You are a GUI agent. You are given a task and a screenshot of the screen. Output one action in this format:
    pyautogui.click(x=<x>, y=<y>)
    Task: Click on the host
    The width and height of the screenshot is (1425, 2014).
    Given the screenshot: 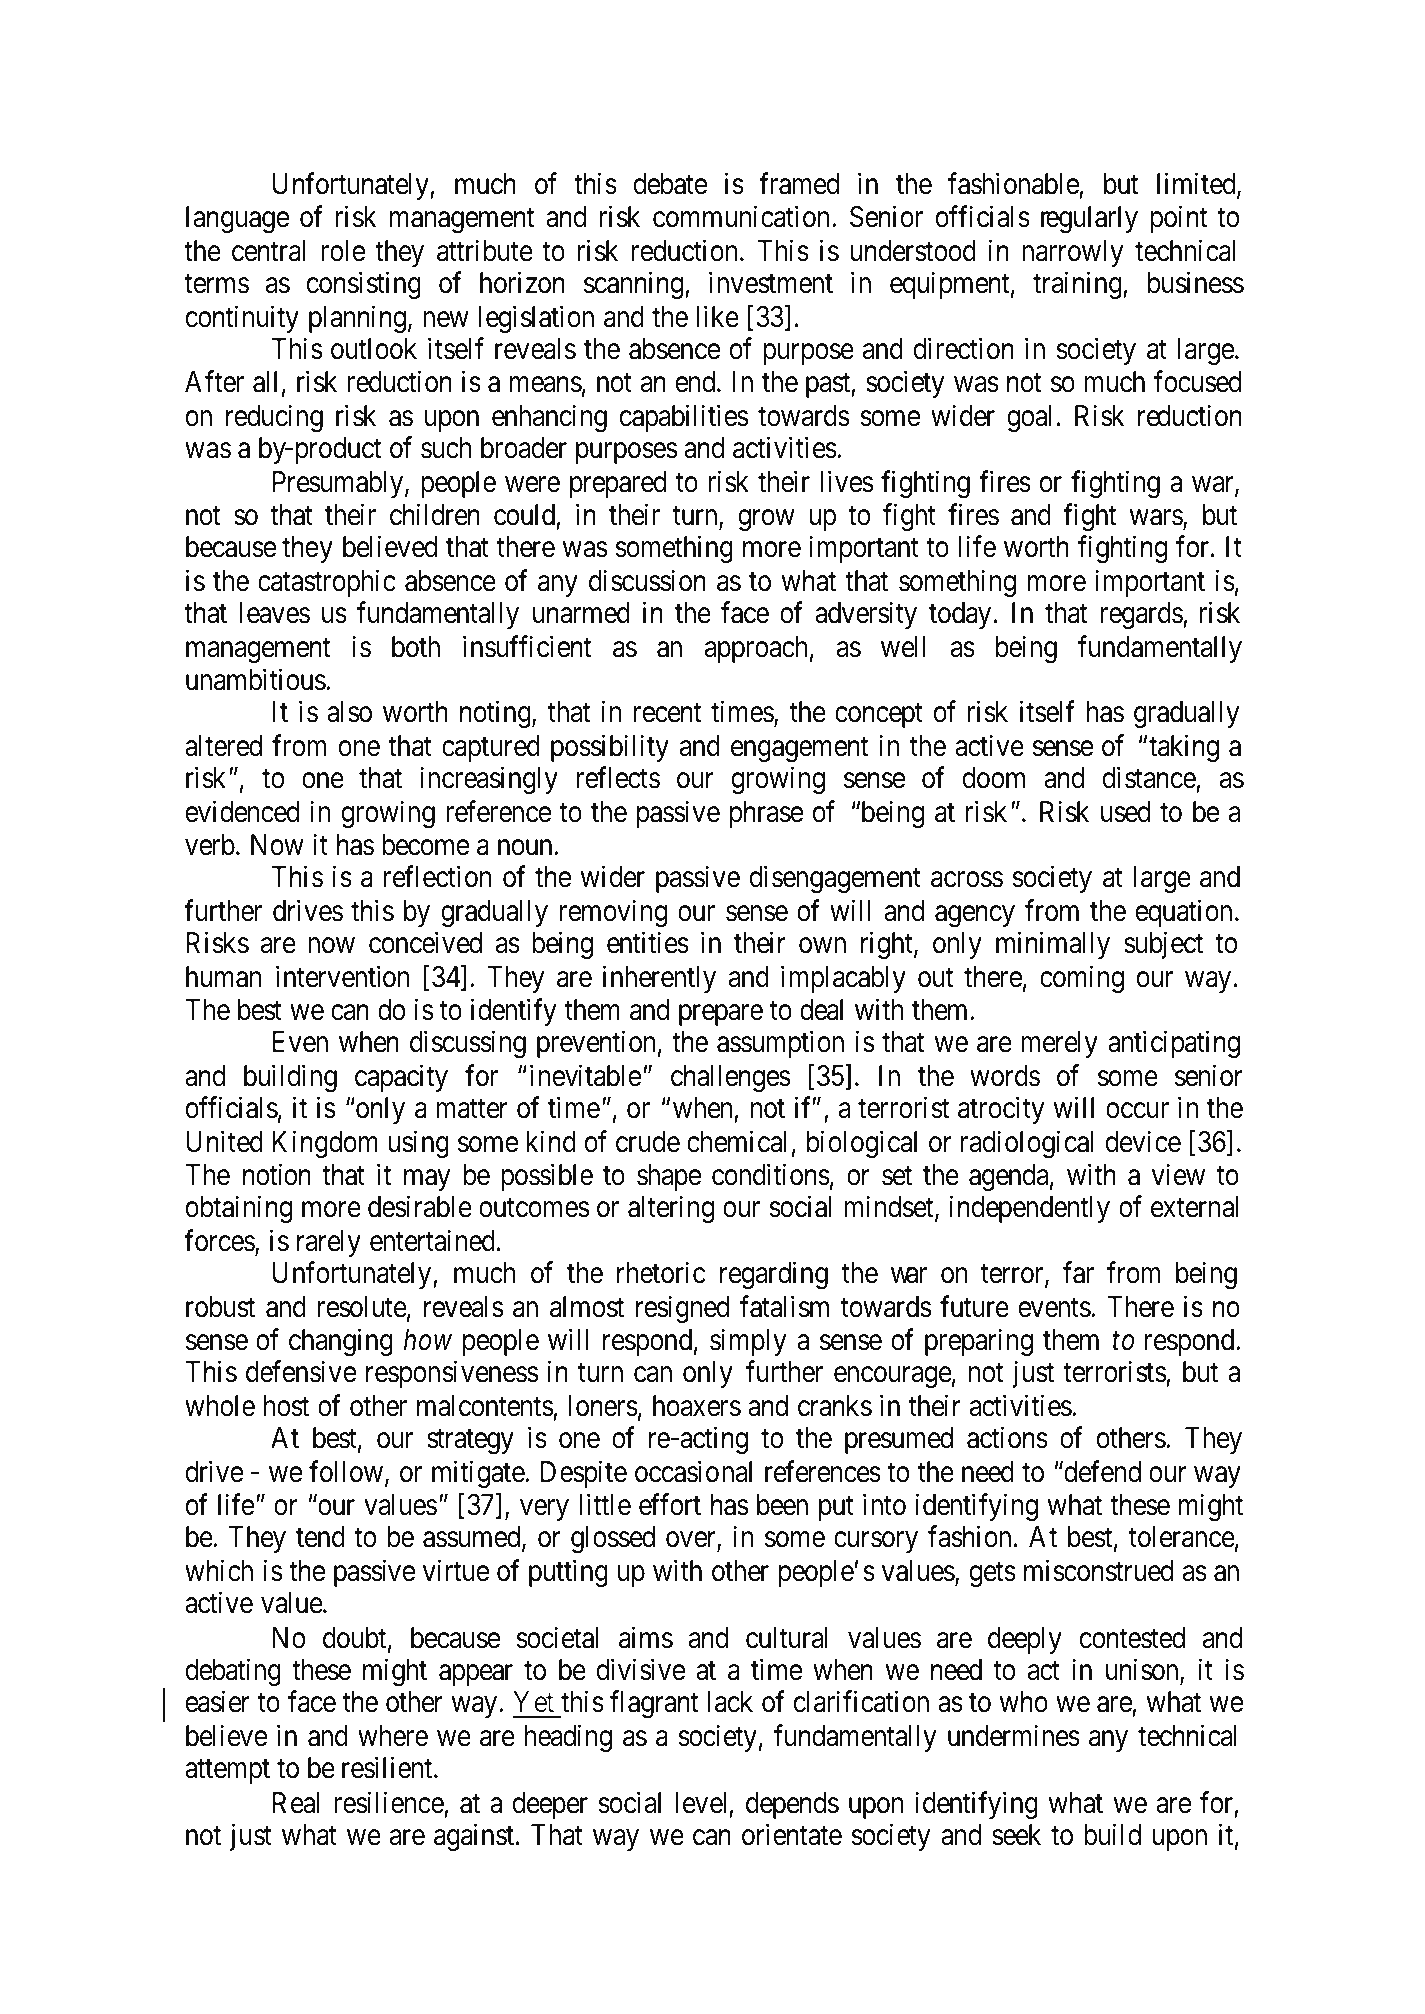 What is the action you would take?
    pyautogui.click(x=286, y=1406)
